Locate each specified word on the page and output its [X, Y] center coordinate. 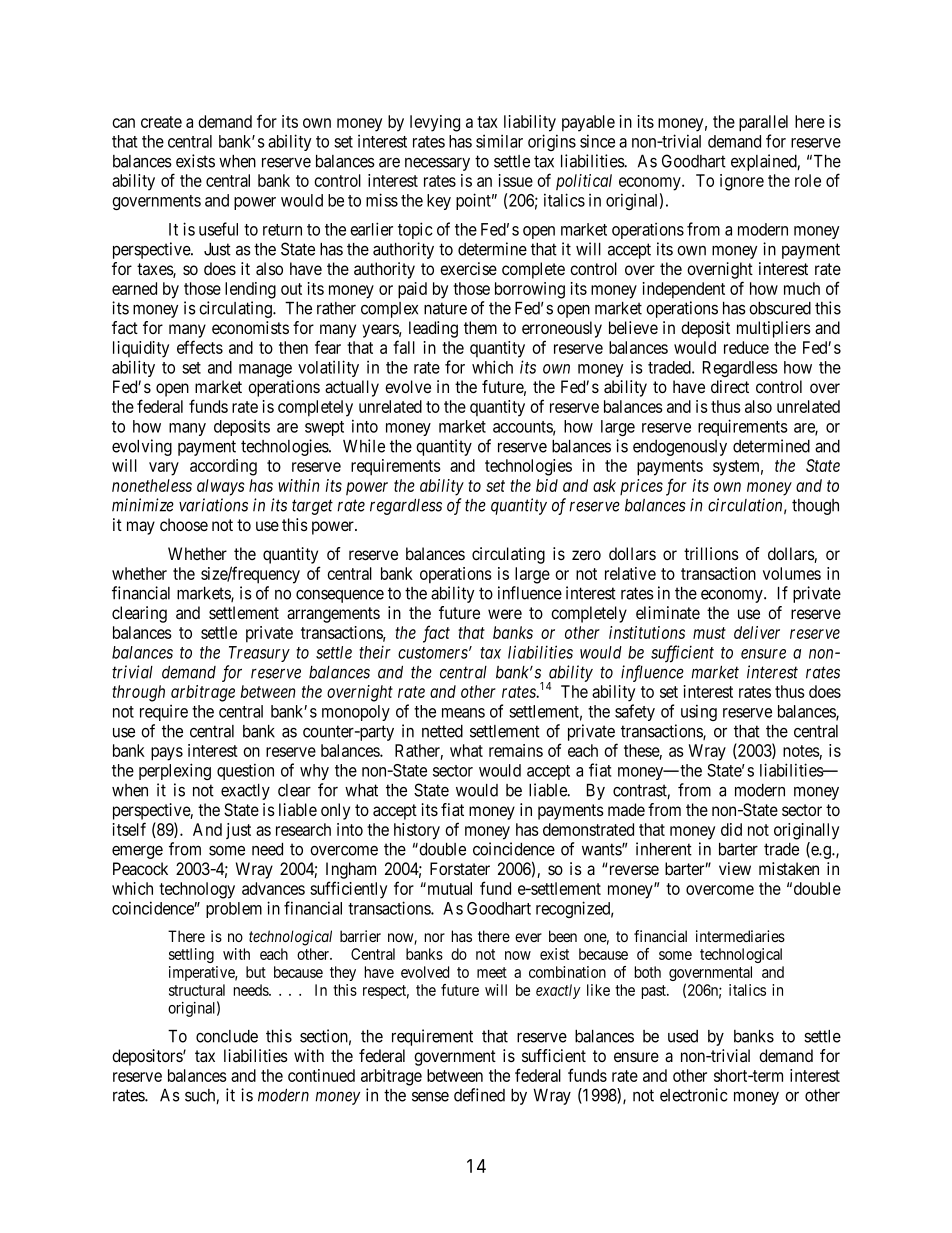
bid [547, 485]
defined [479, 1095]
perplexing [175, 771]
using [699, 712]
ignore [742, 182]
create [161, 122]
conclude [227, 1036]
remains [516, 750]
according [223, 467]
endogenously [680, 448]
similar [499, 141]
